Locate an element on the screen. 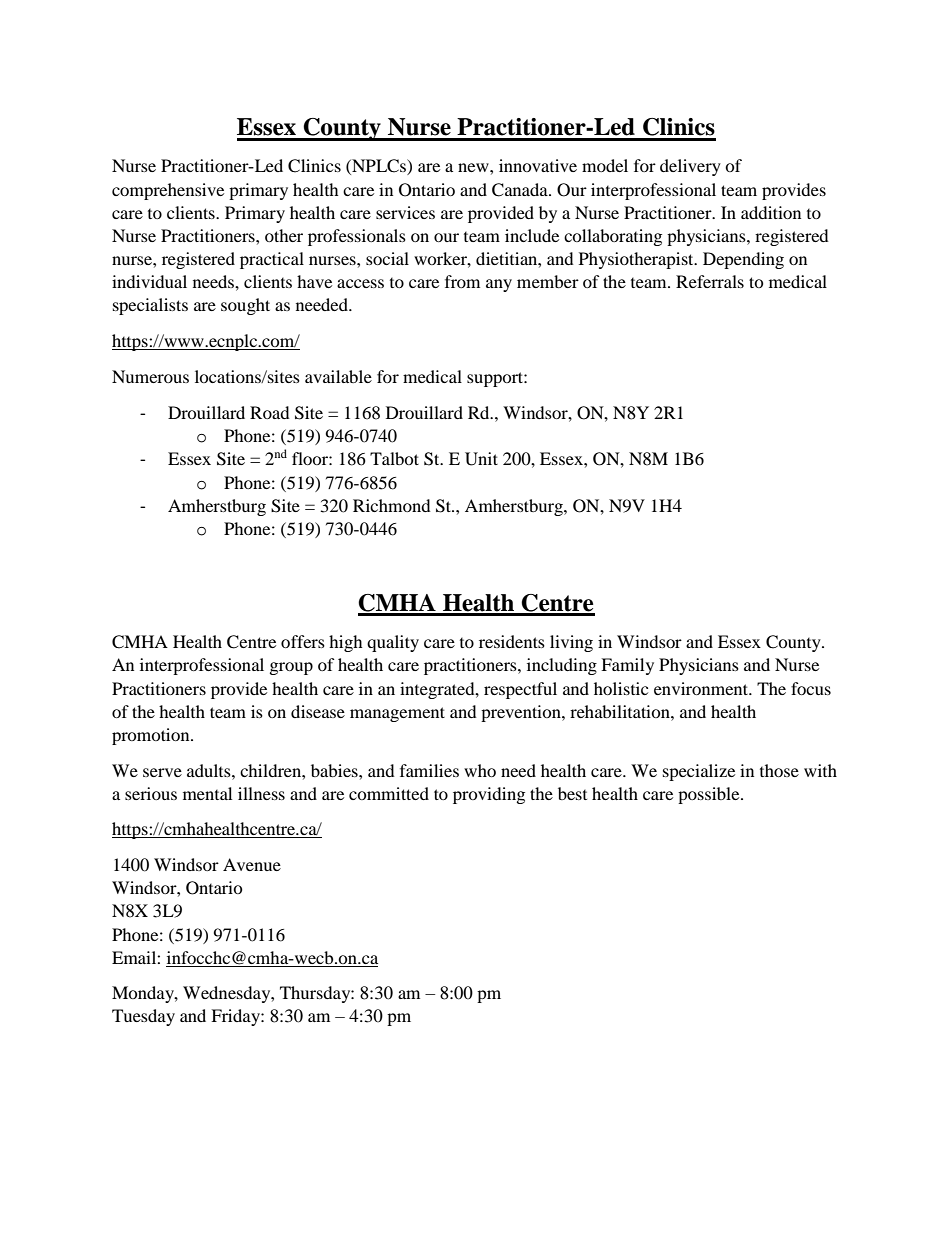  residents is located at coordinates (512, 641).
